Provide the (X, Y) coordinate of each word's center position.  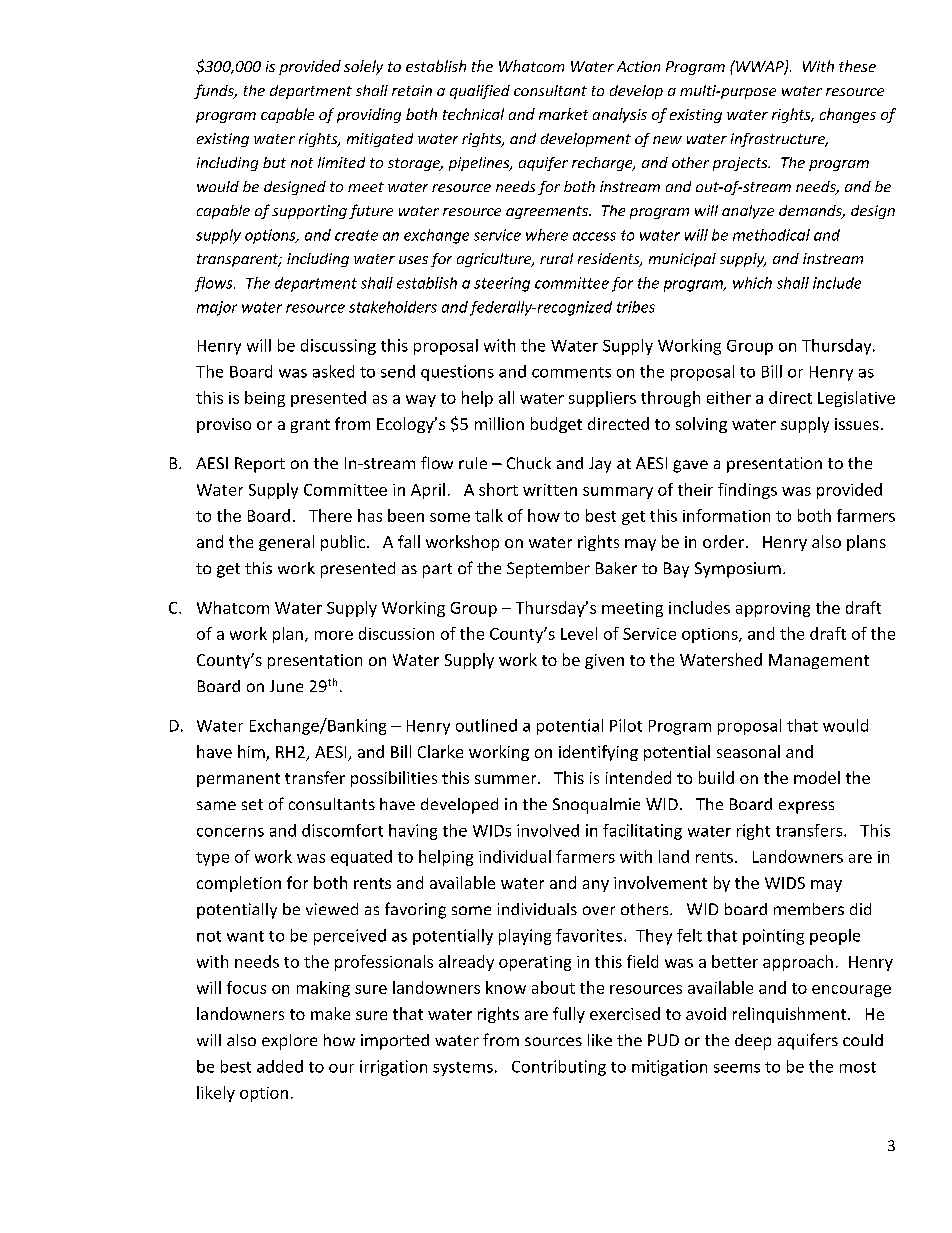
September (548, 570)
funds (215, 91)
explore (289, 1042)
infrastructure (779, 140)
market (563, 114)
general (286, 543)
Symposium (738, 570)
